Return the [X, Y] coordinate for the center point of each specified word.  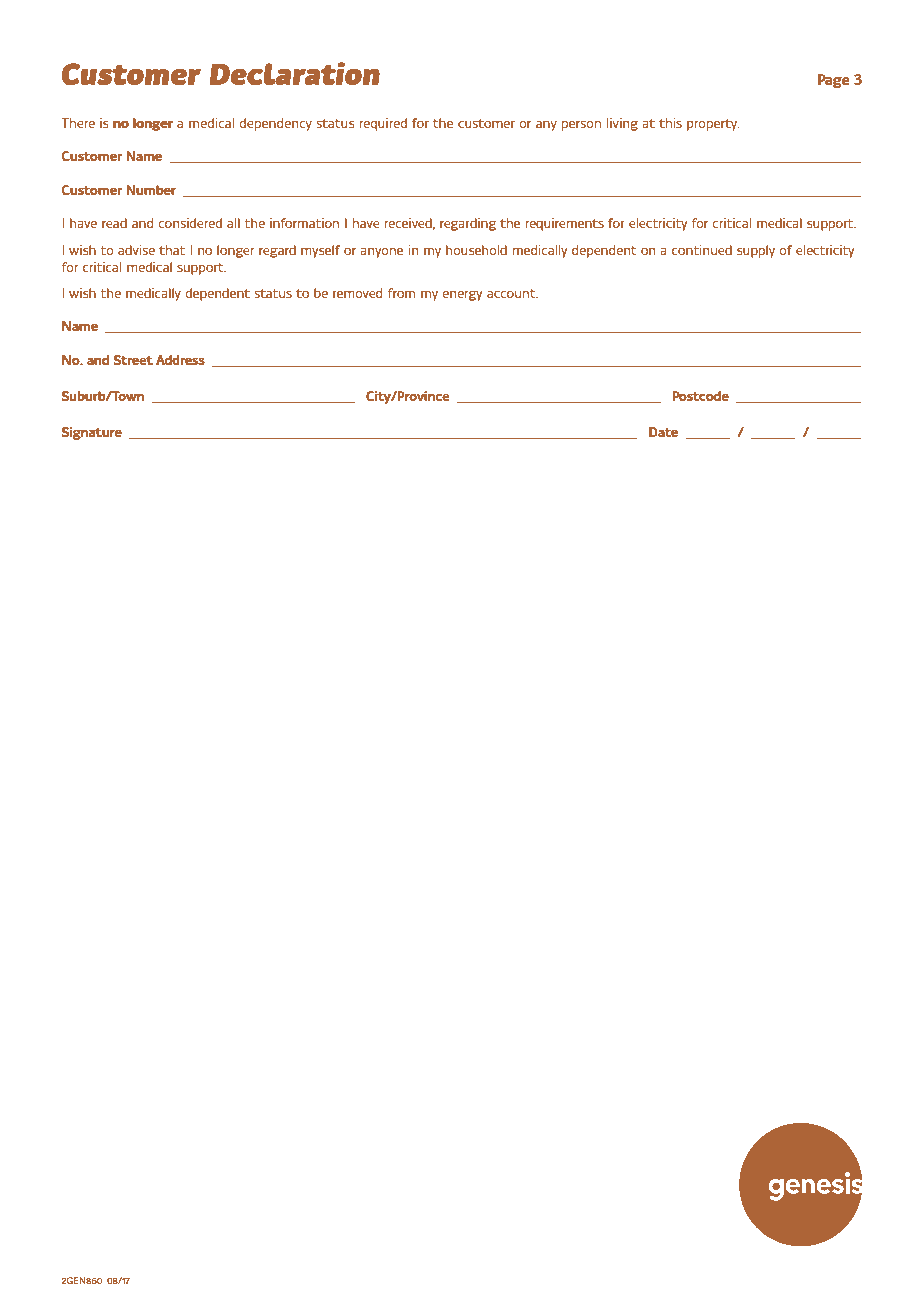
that [172, 250]
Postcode [700, 396]
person [581, 126]
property [713, 125]
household [476, 250]
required [383, 124]
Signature [91, 433]
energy [462, 296]
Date [663, 432]
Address [180, 360]
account [512, 293]
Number [151, 190]
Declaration [295, 73]
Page [834, 81]
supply [756, 251]
